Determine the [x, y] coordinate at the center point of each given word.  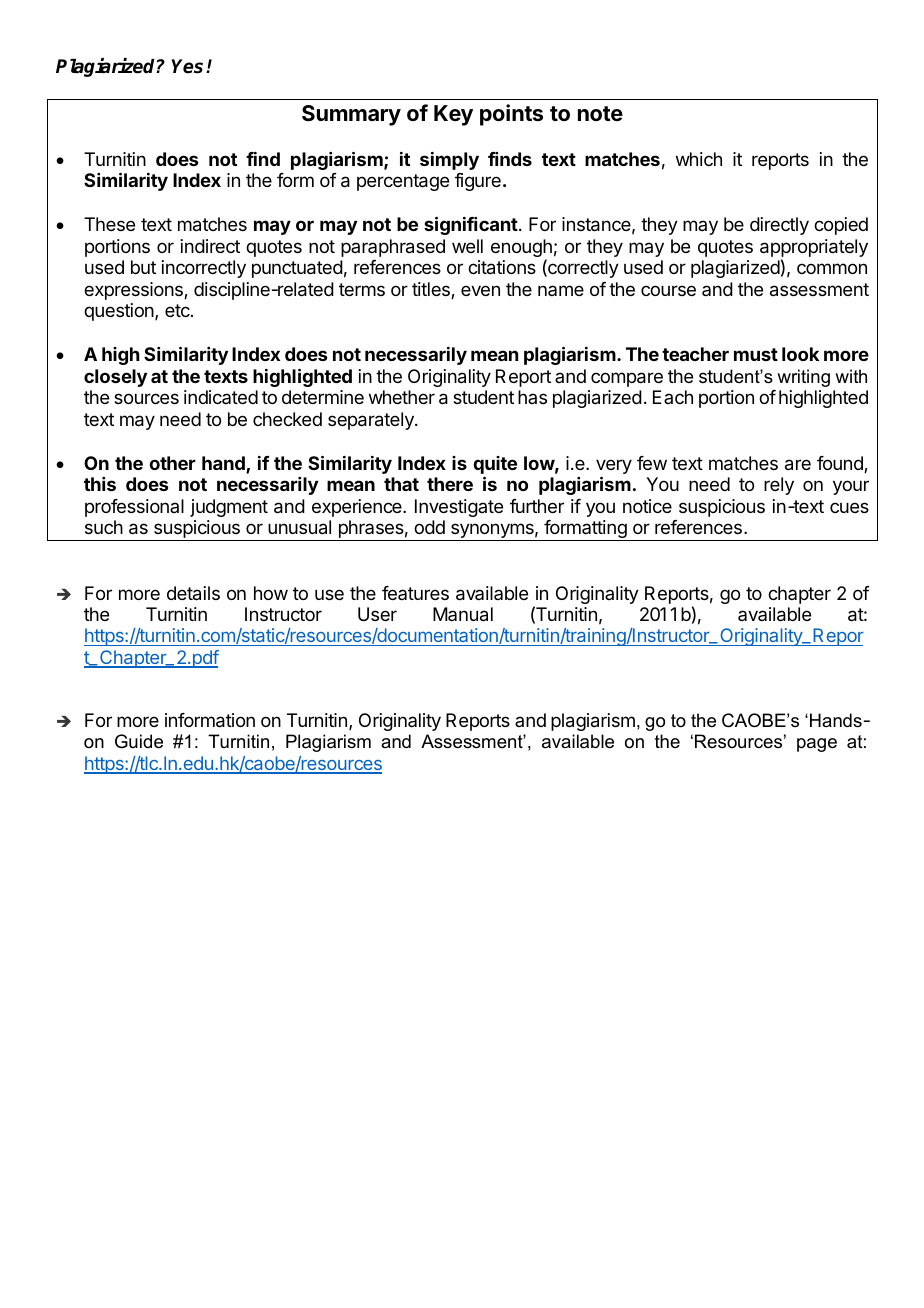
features [415, 593]
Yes [189, 66]
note [600, 113]
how [271, 593]
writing [803, 378]
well [467, 246]
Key [453, 115]
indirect [210, 246]
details [193, 593]
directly [779, 226]
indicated [221, 397]
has [532, 397]
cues [849, 507]
